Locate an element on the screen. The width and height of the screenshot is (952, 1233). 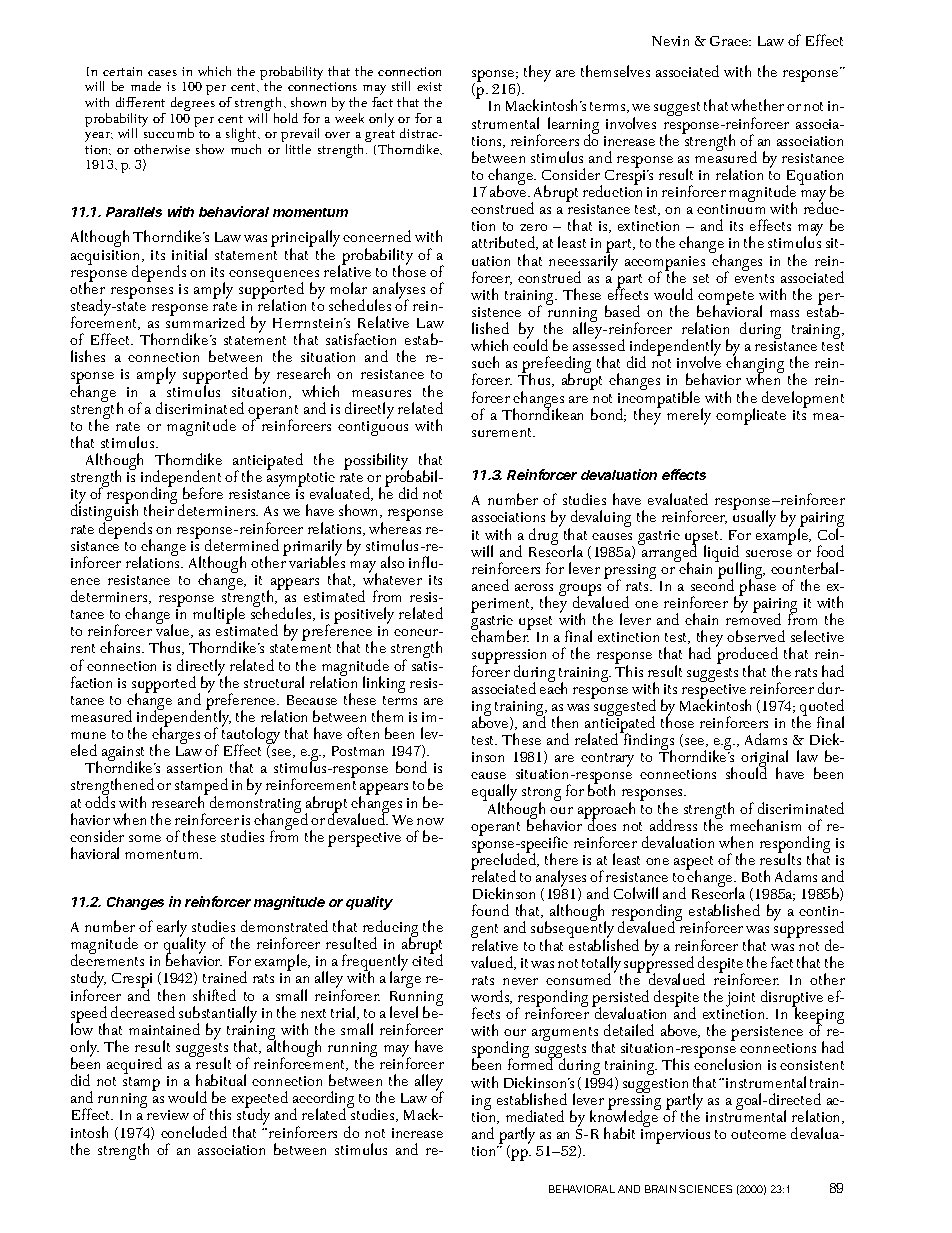
before is located at coordinates (203, 493).
